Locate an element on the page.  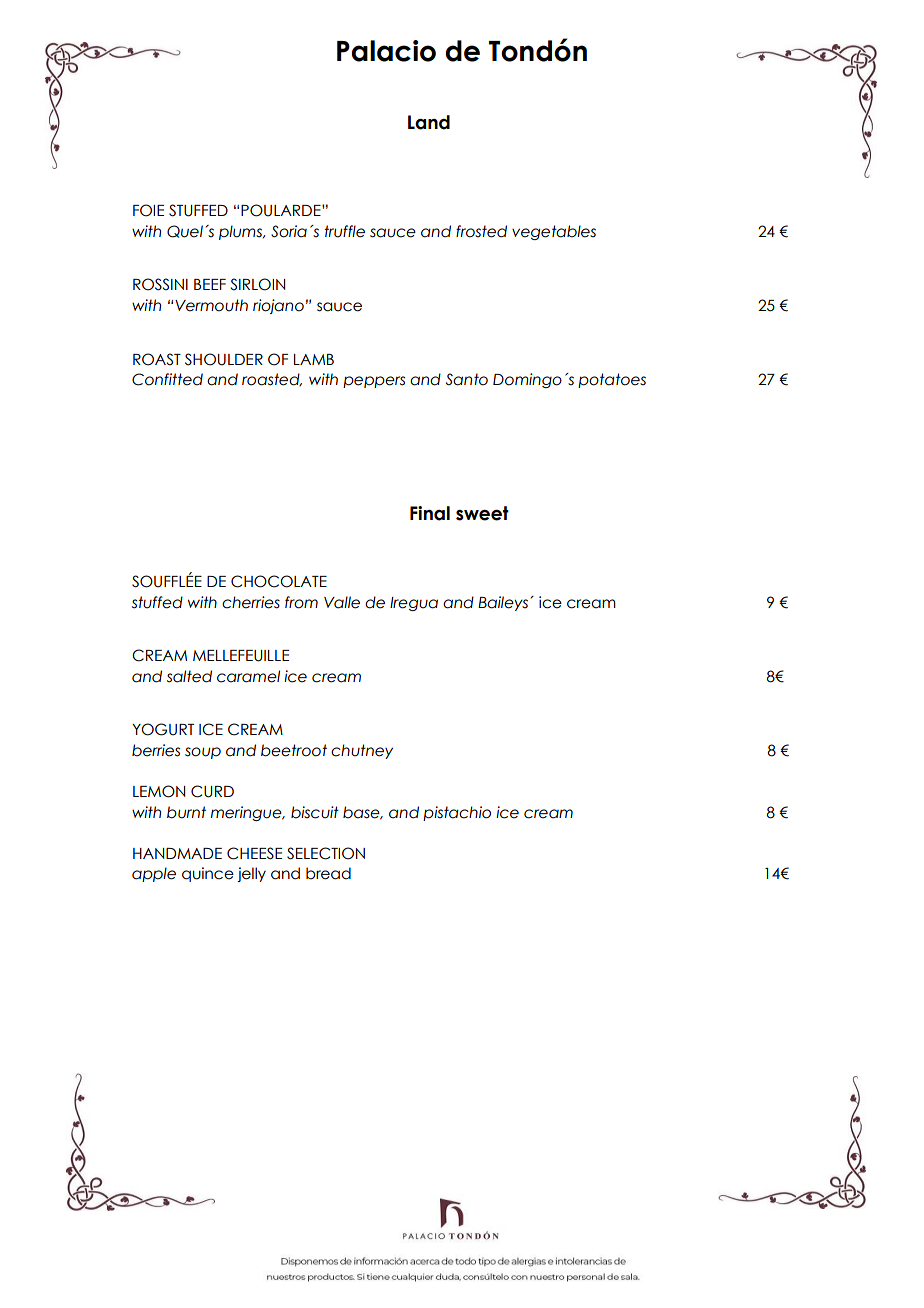
sweet is located at coordinates (482, 513).
